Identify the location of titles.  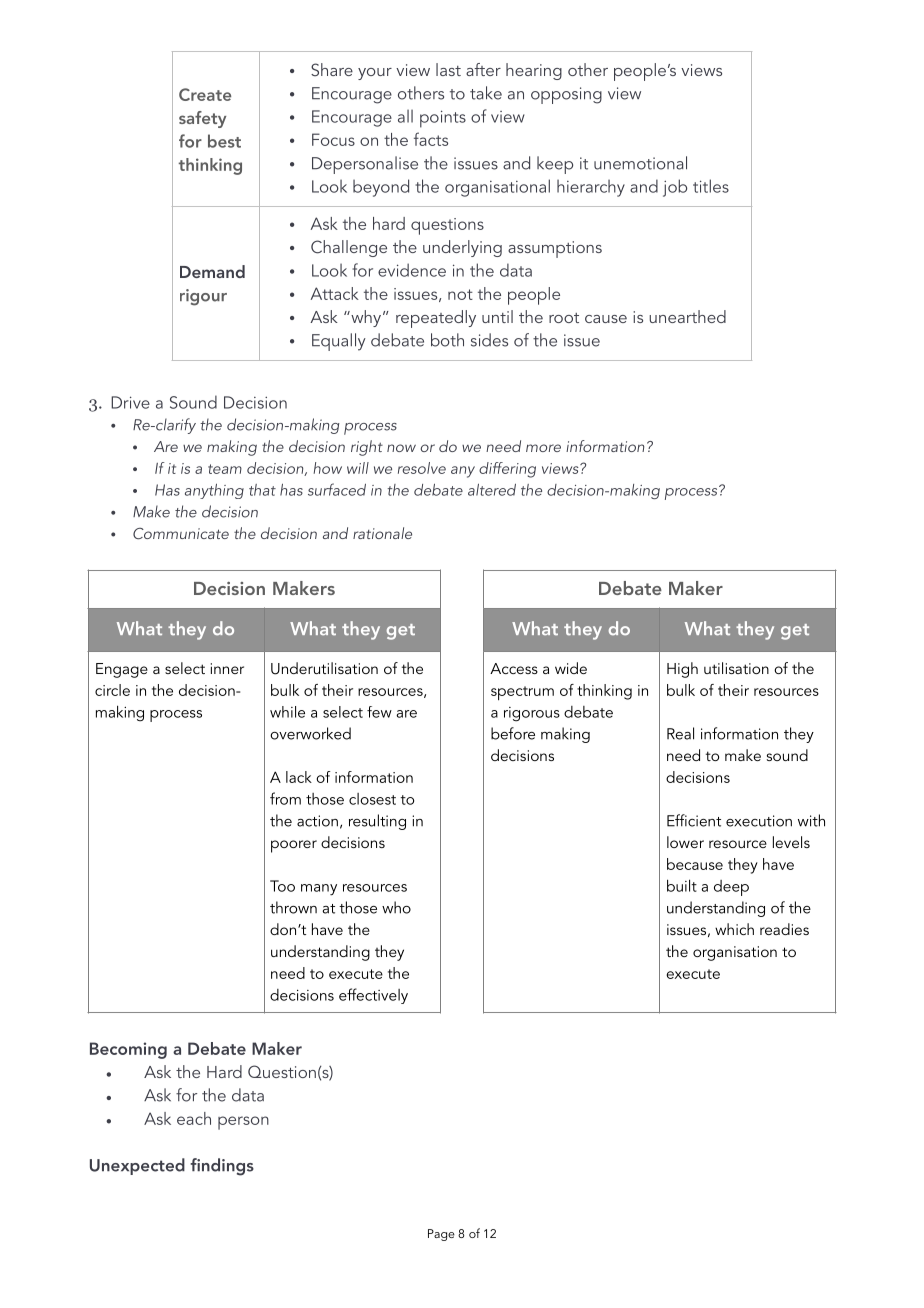
(711, 186).
